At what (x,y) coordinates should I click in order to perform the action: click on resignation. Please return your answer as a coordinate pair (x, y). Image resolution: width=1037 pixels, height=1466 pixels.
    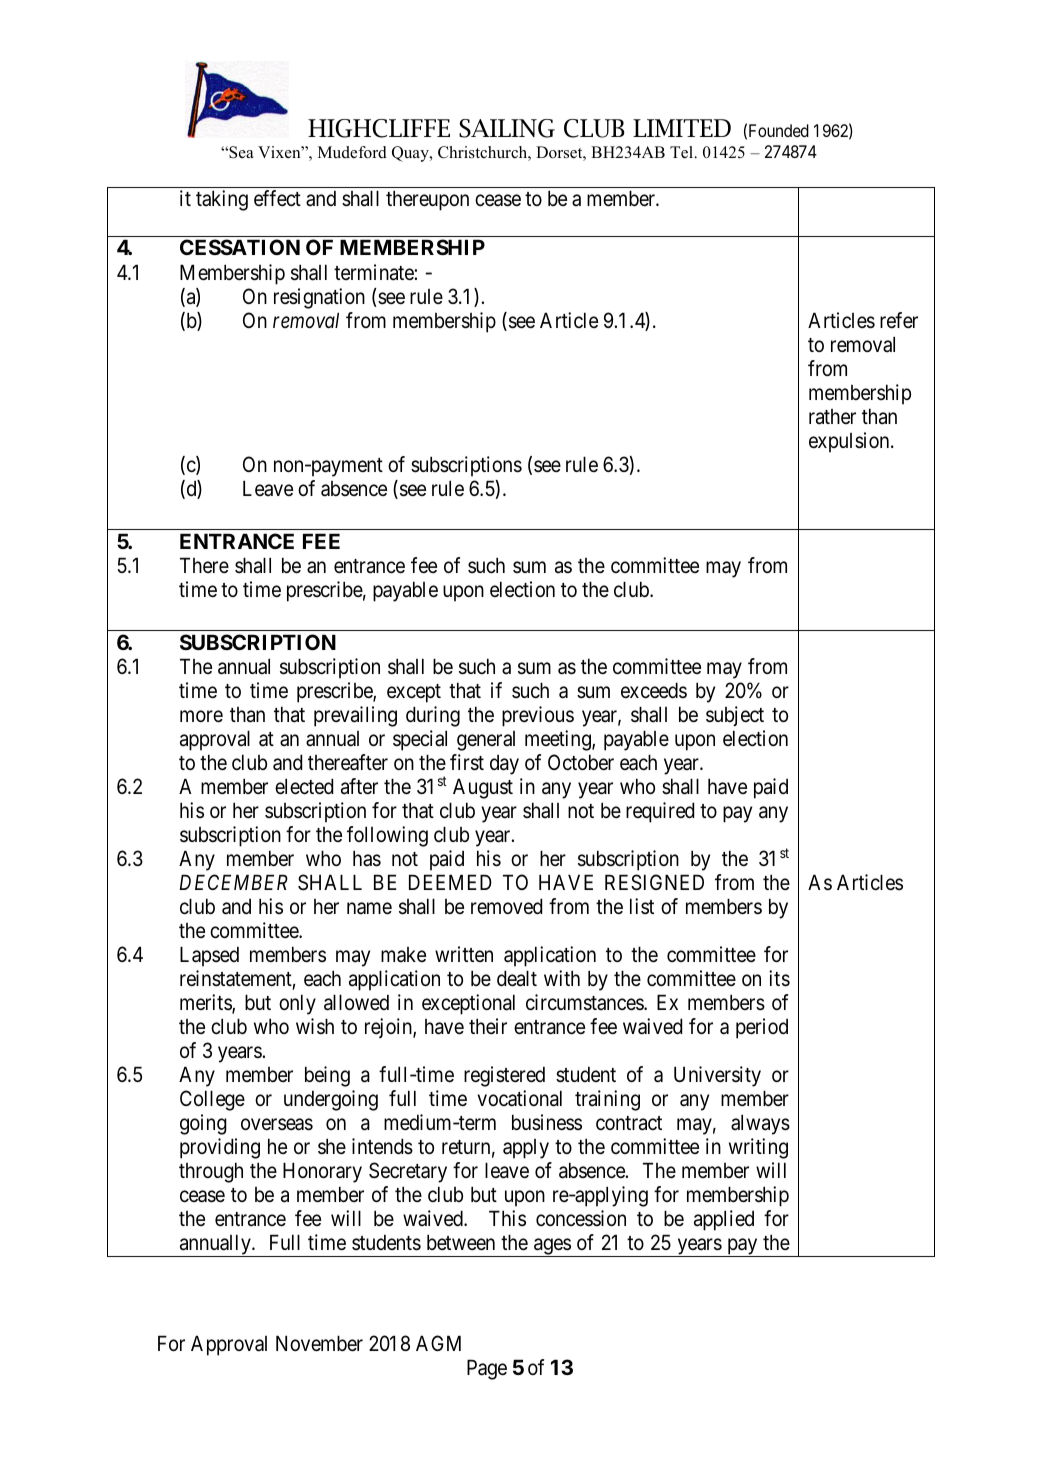
    Looking at the image, I should click on (319, 298).
